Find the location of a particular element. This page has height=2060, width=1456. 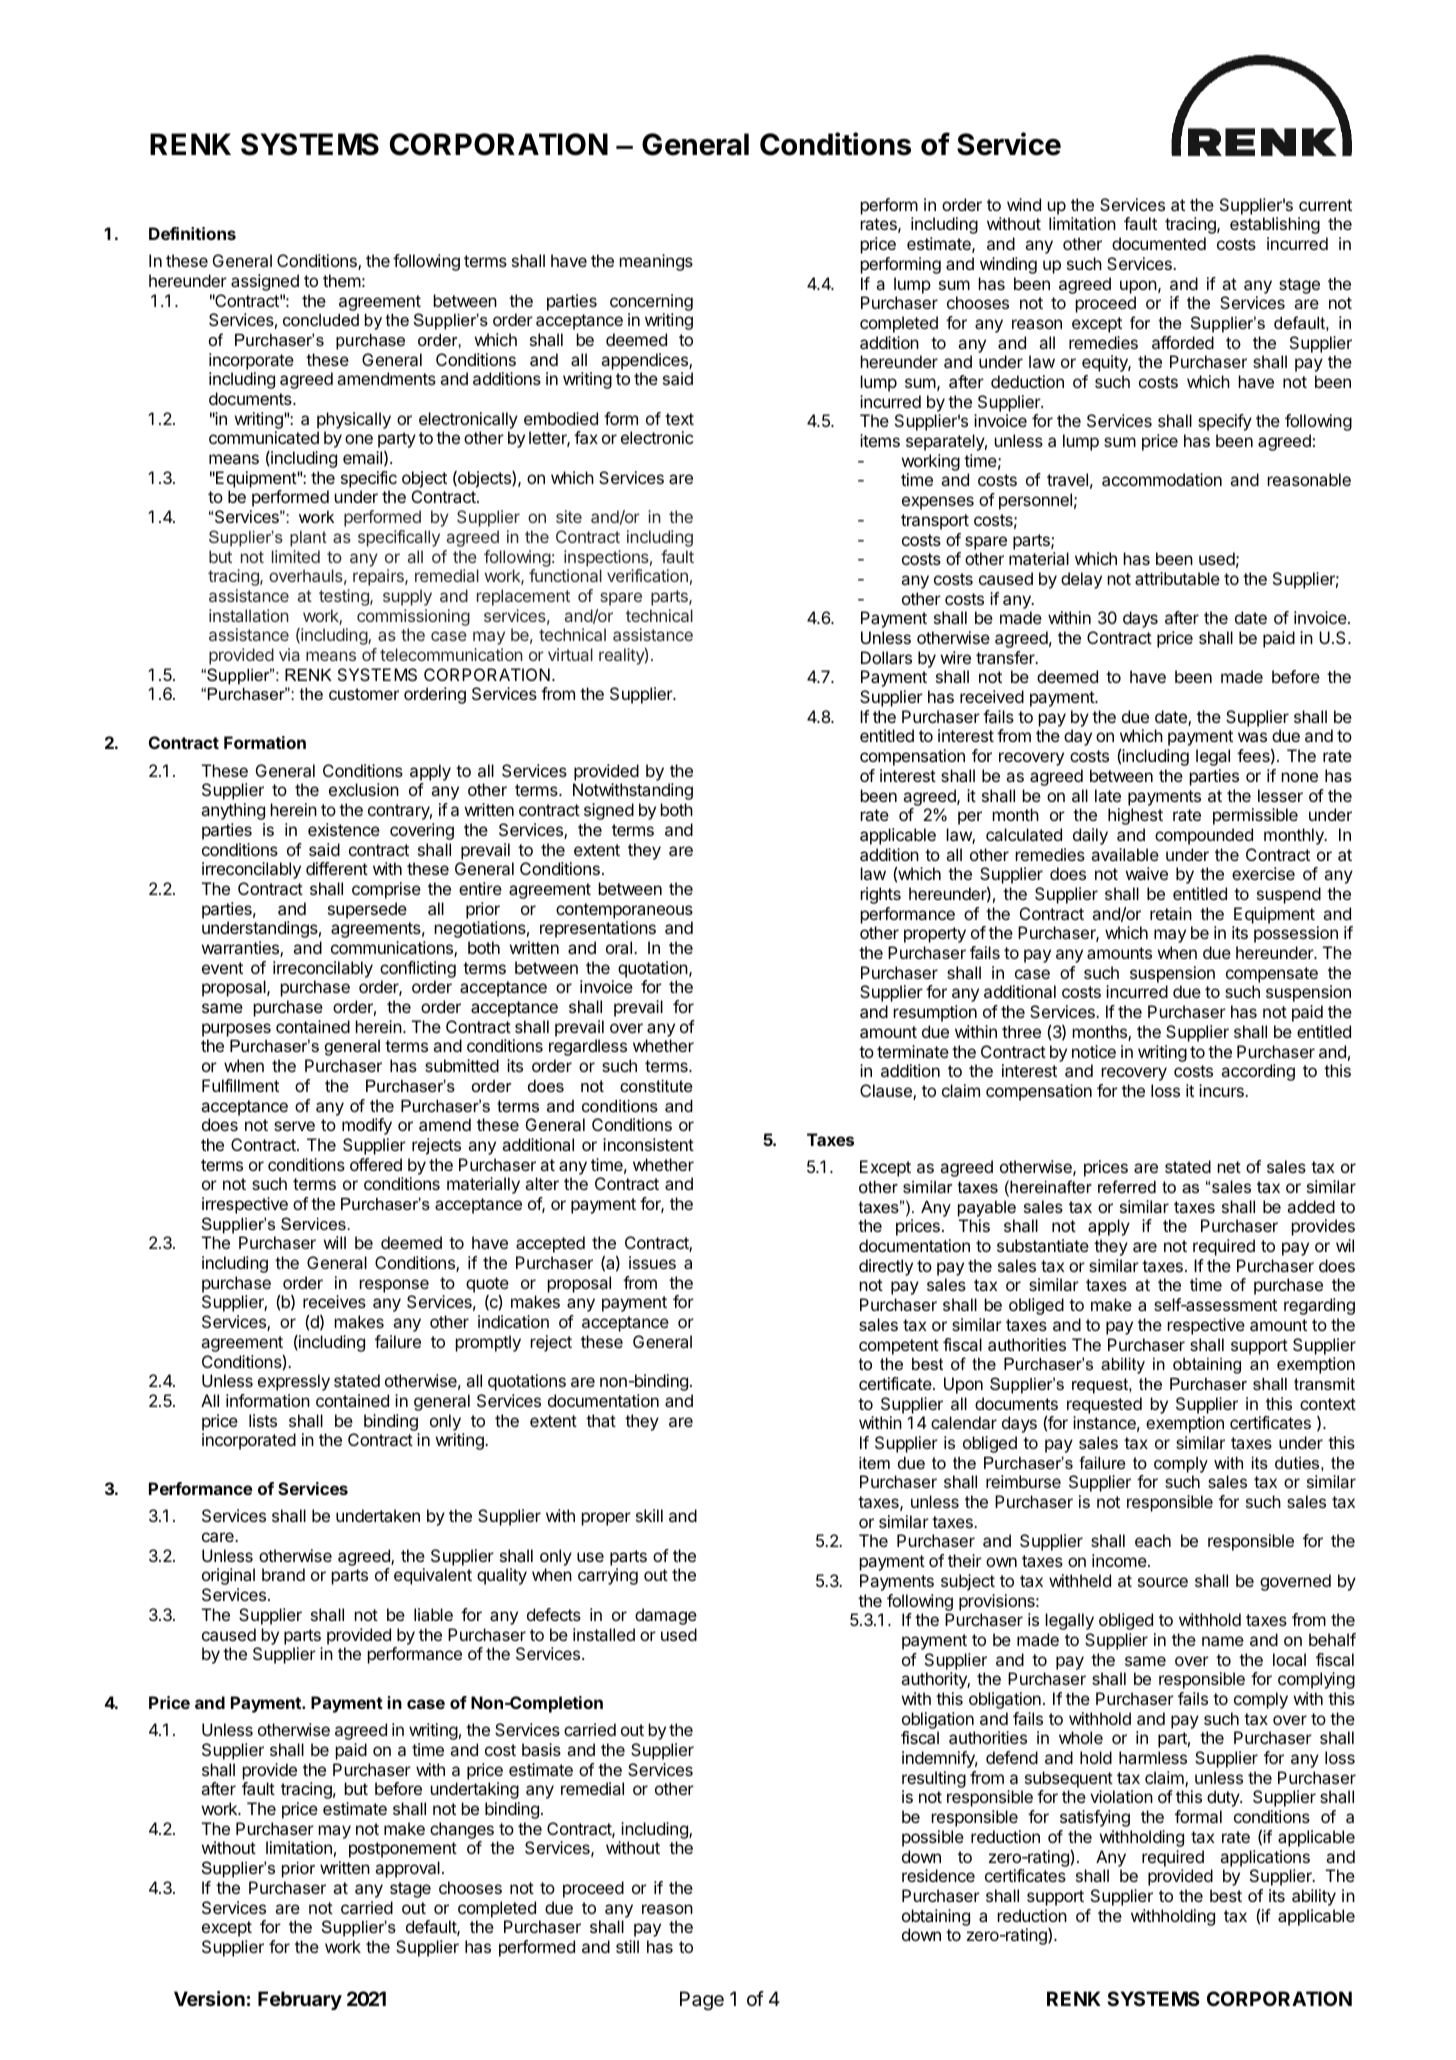

documented is located at coordinates (1159, 243).
